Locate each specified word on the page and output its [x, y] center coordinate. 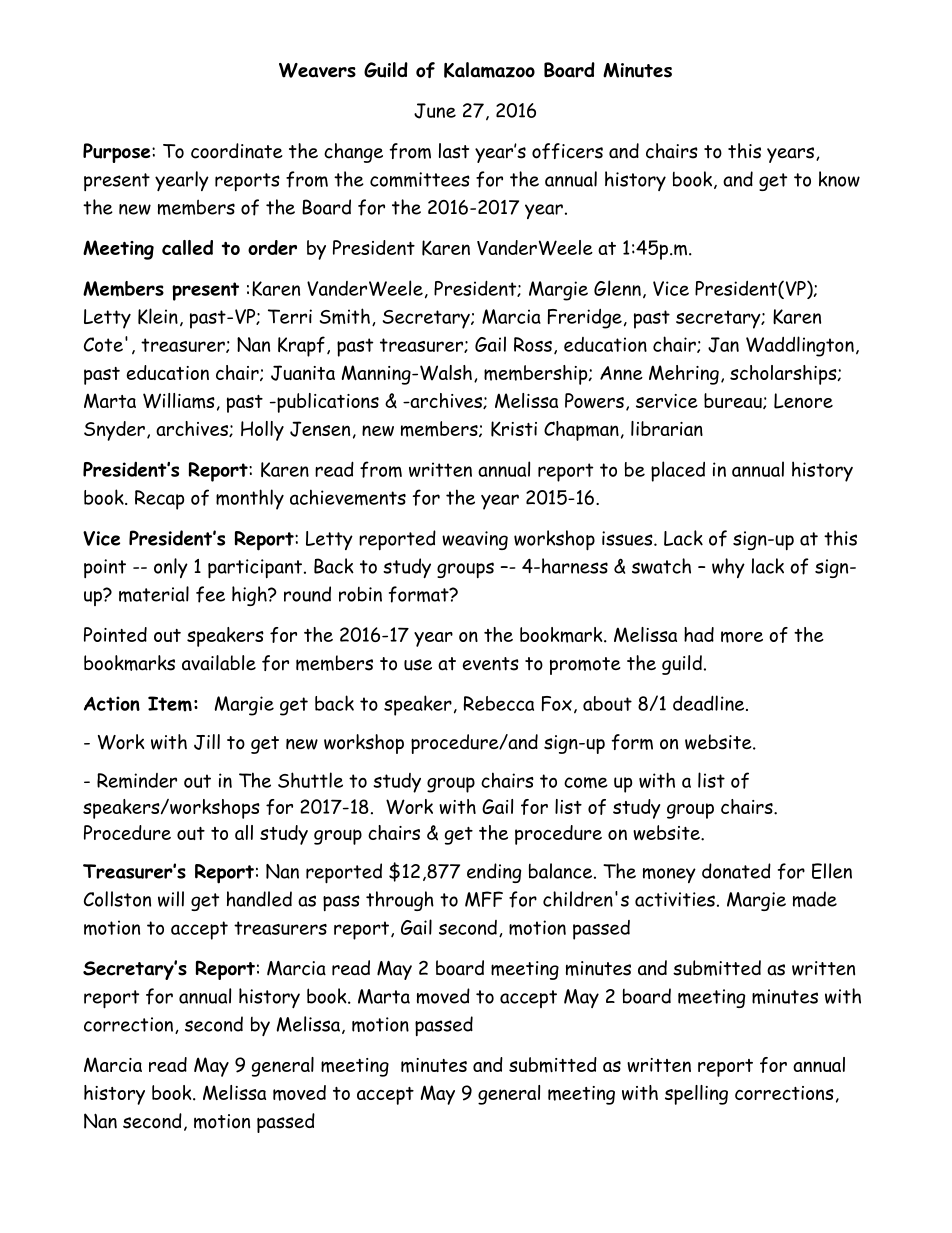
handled [259, 899]
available [219, 663]
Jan [723, 345]
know [839, 179]
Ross [533, 344]
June [435, 111]
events [491, 664]
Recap [159, 500]
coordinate [237, 151]
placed [678, 471]
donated [736, 871]
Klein [158, 316]
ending [494, 873]
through [400, 901]
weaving [475, 540]
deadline [710, 703]
